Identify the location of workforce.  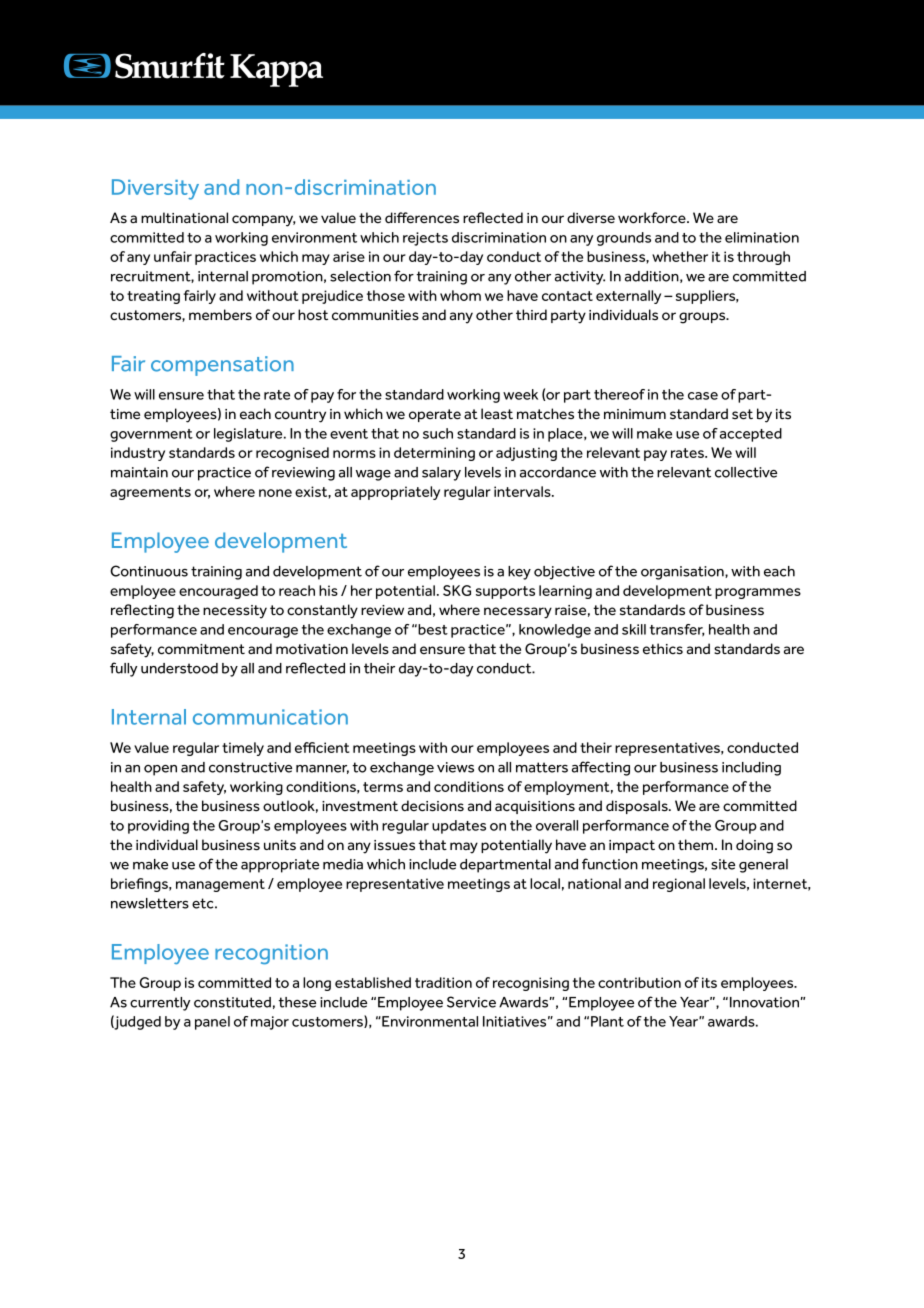
(653, 218).
